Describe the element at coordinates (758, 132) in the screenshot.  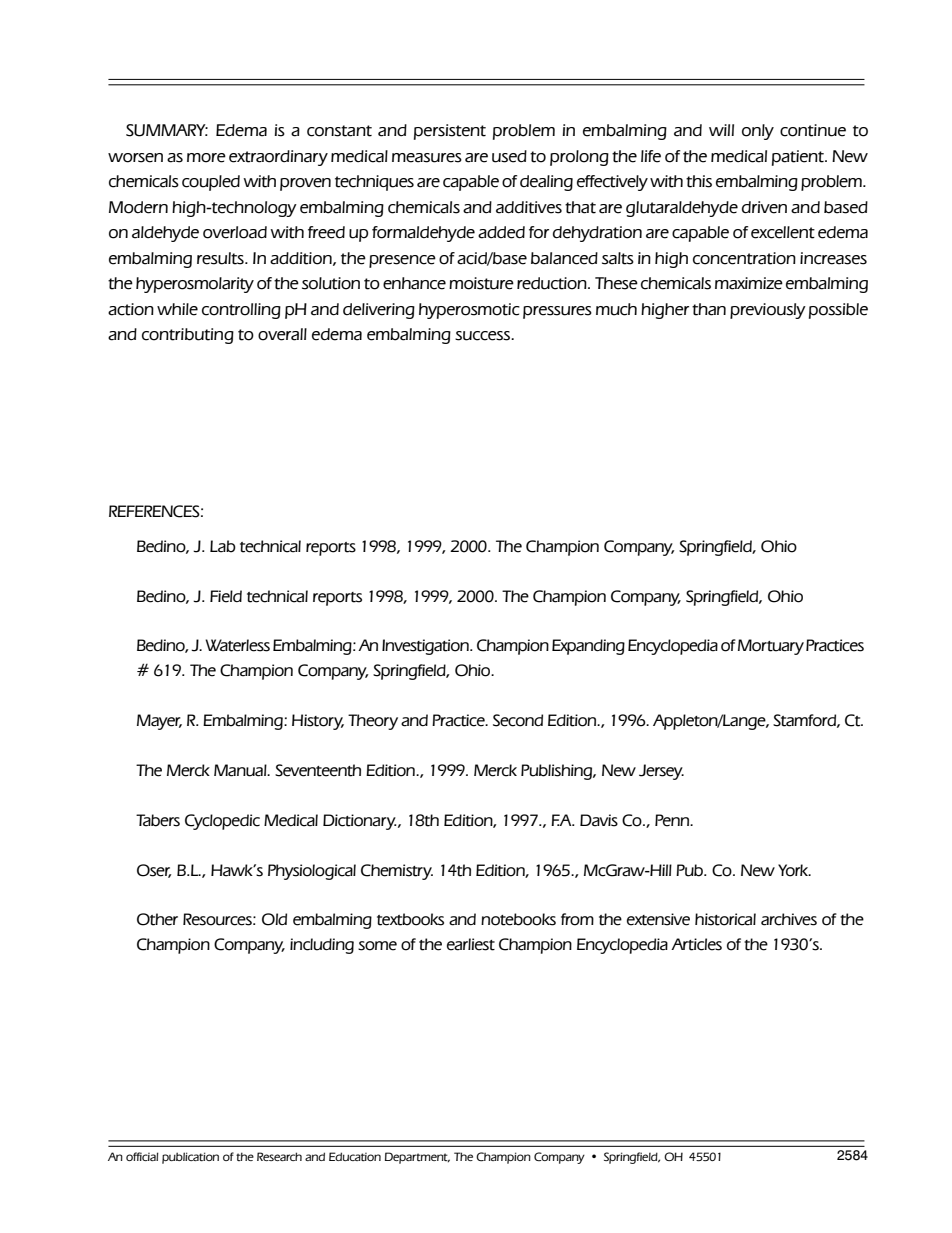
I see `only` at that location.
